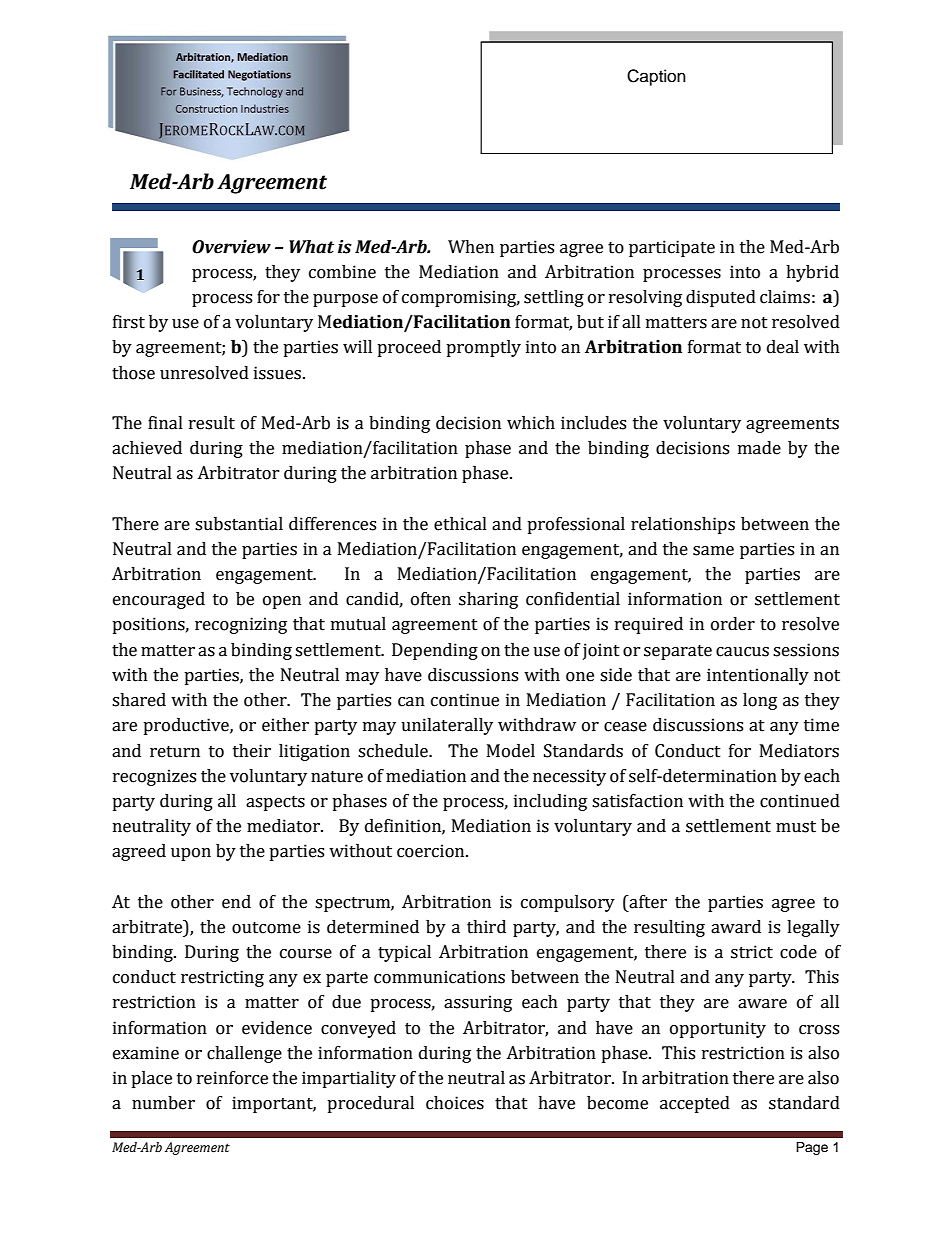 The height and width of the page is (1233, 952). I want to click on Model, so click(511, 751).
